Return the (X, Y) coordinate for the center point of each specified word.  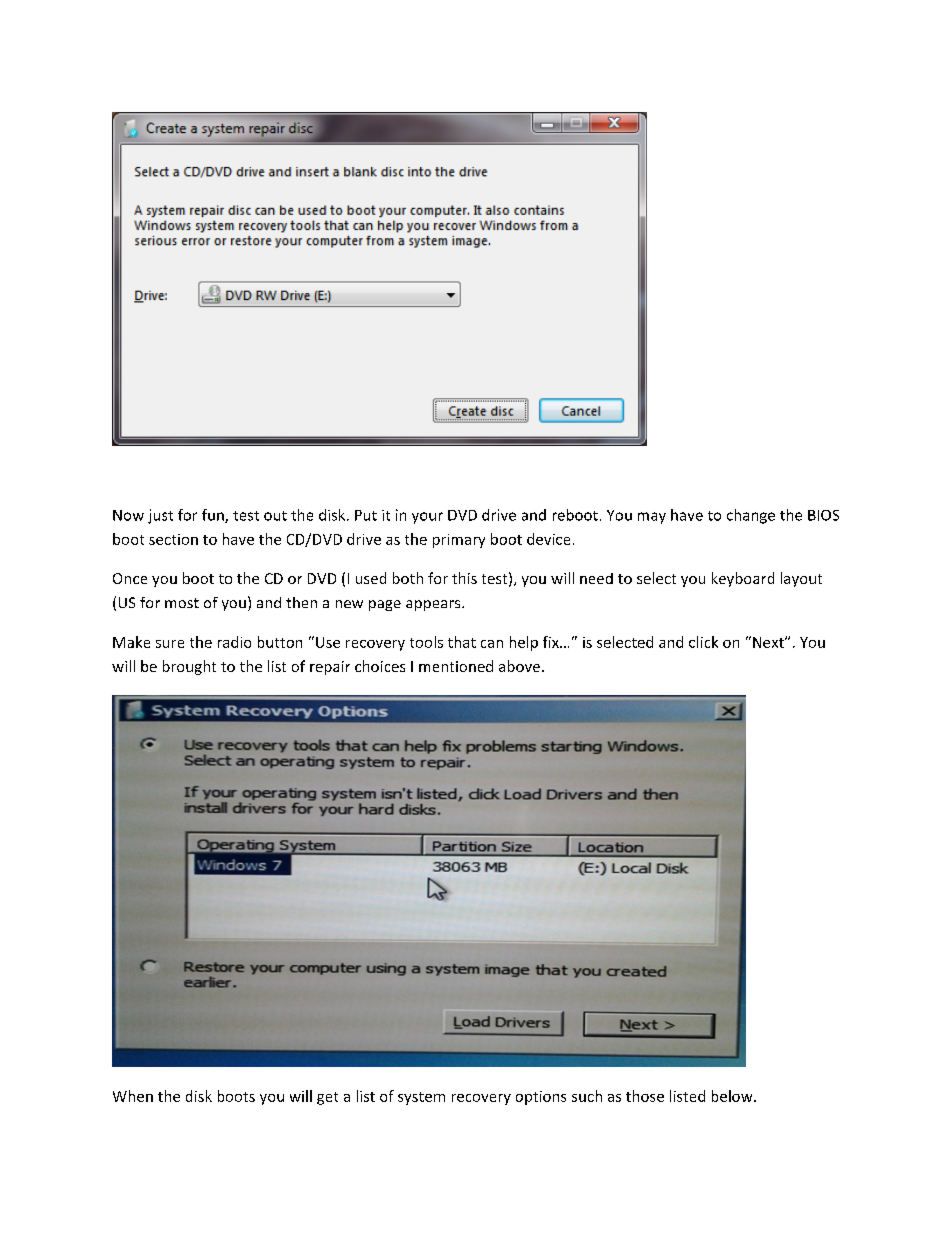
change (751, 516)
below (733, 1096)
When (133, 1096)
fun (214, 516)
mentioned (456, 666)
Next (769, 642)
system (421, 1098)
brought (189, 667)
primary (459, 541)
